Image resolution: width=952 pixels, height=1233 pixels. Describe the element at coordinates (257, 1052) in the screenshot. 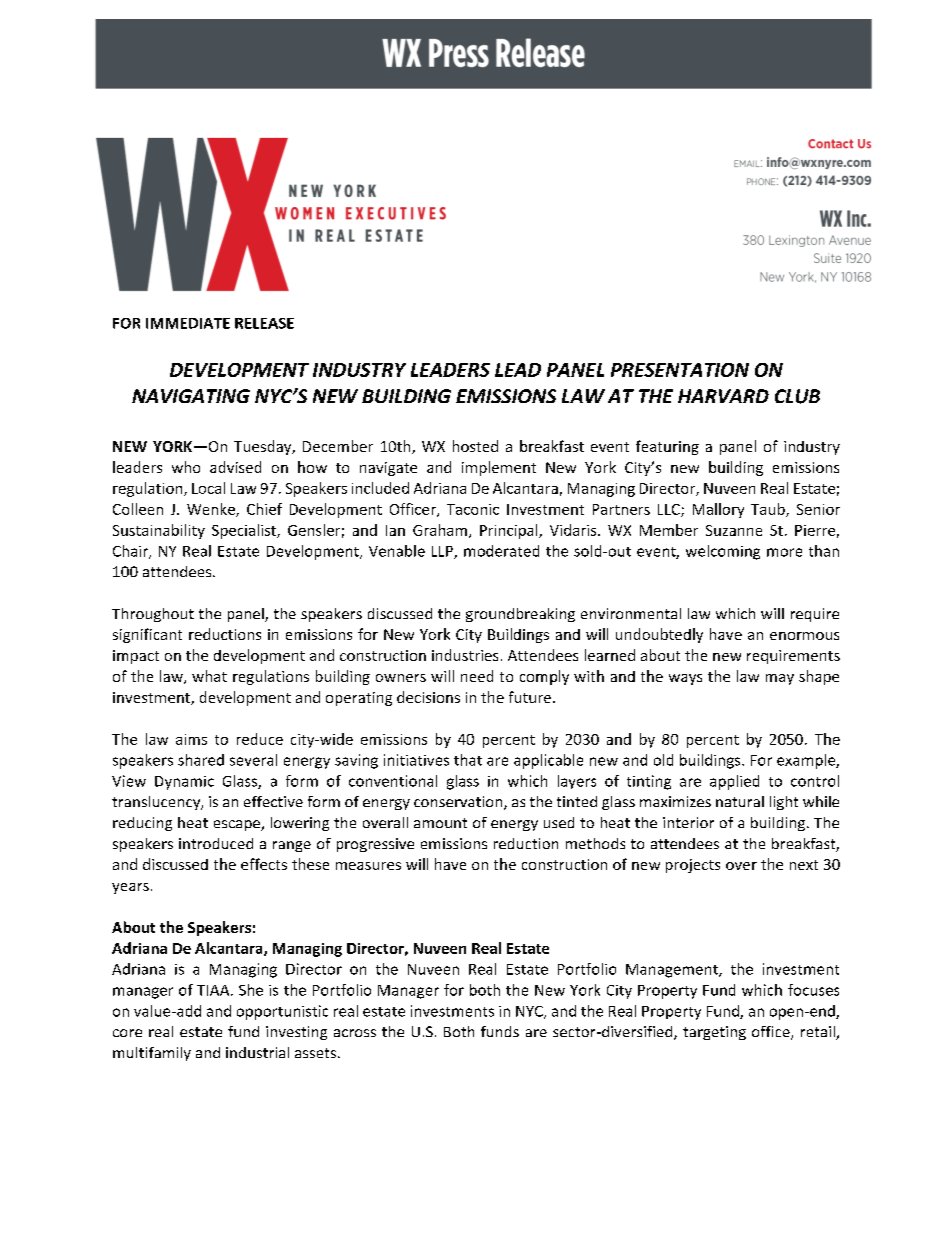

I see `industrial` at that location.
